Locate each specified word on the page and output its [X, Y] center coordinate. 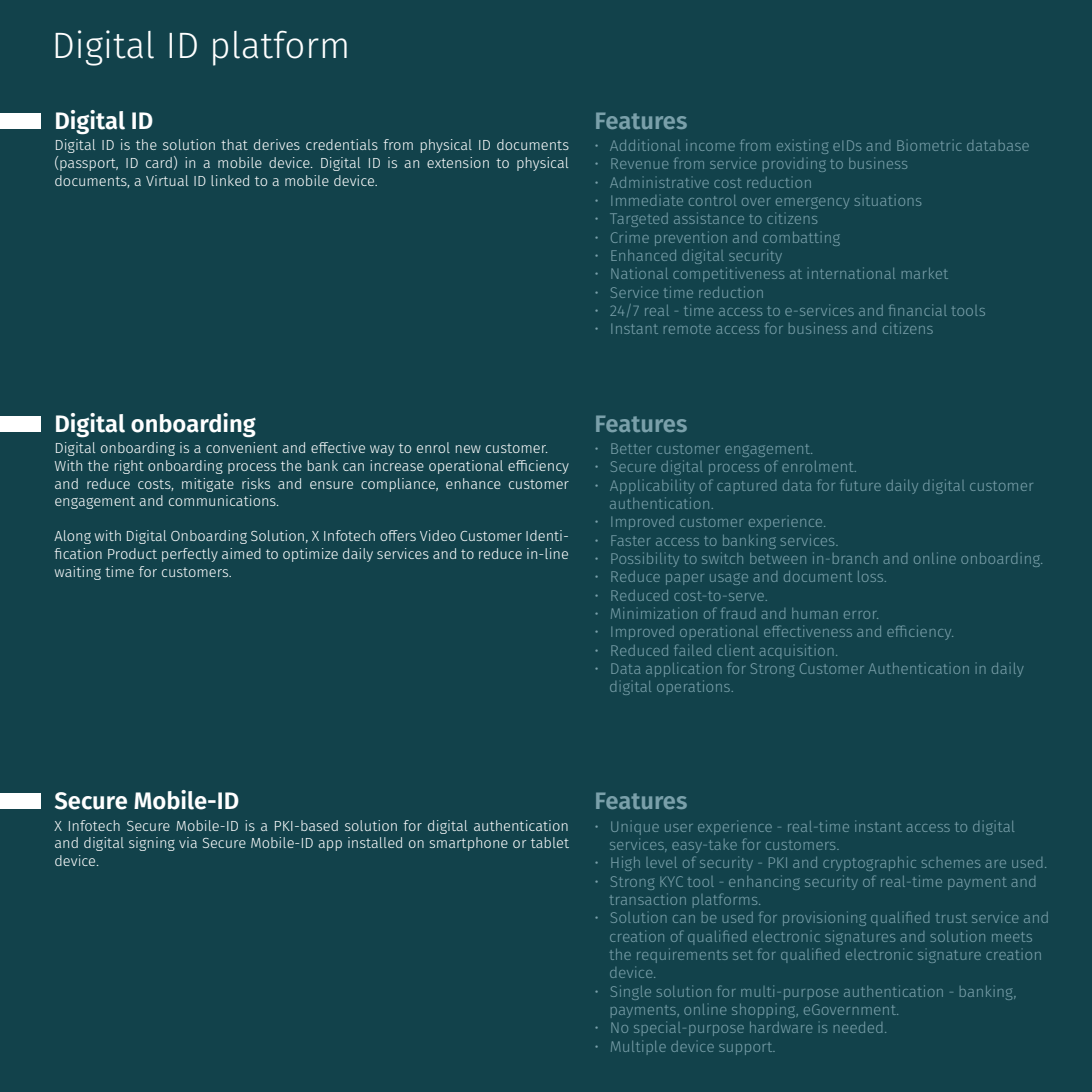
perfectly [190, 555]
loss [872, 576]
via [188, 842]
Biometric [929, 145]
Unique [635, 828]
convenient [242, 447]
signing [152, 844]
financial [918, 310]
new [468, 449]
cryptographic [869, 863]
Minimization [654, 613]
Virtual [167, 180]
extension [458, 162]
